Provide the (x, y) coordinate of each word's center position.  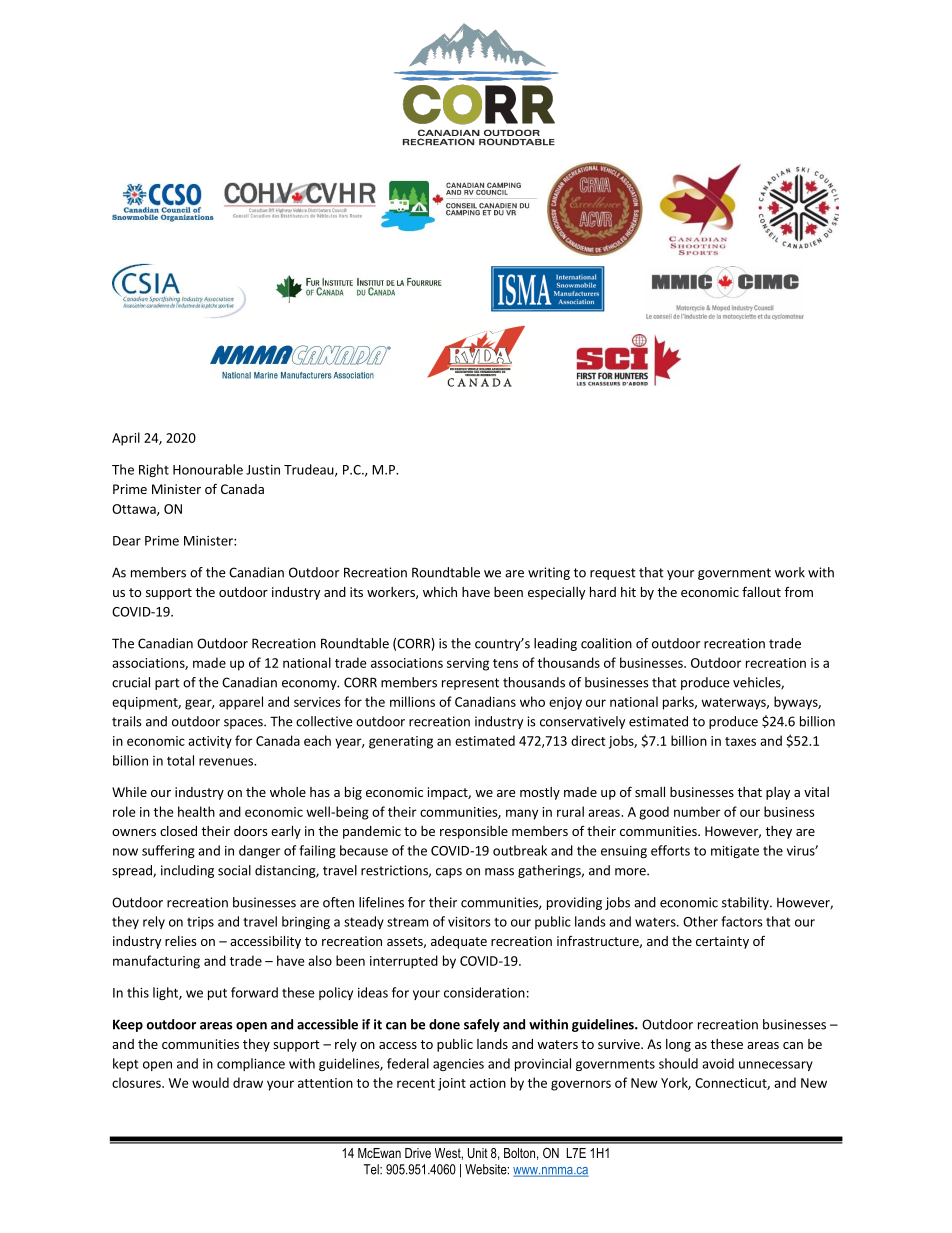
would (210, 1082)
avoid (718, 1063)
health (196, 811)
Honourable (208, 469)
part (167, 684)
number (697, 811)
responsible (474, 832)
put (217, 994)
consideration (484, 992)
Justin (263, 470)
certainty (722, 942)
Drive (418, 1153)
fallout (761, 591)
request (613, 574)
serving (468, 664)
